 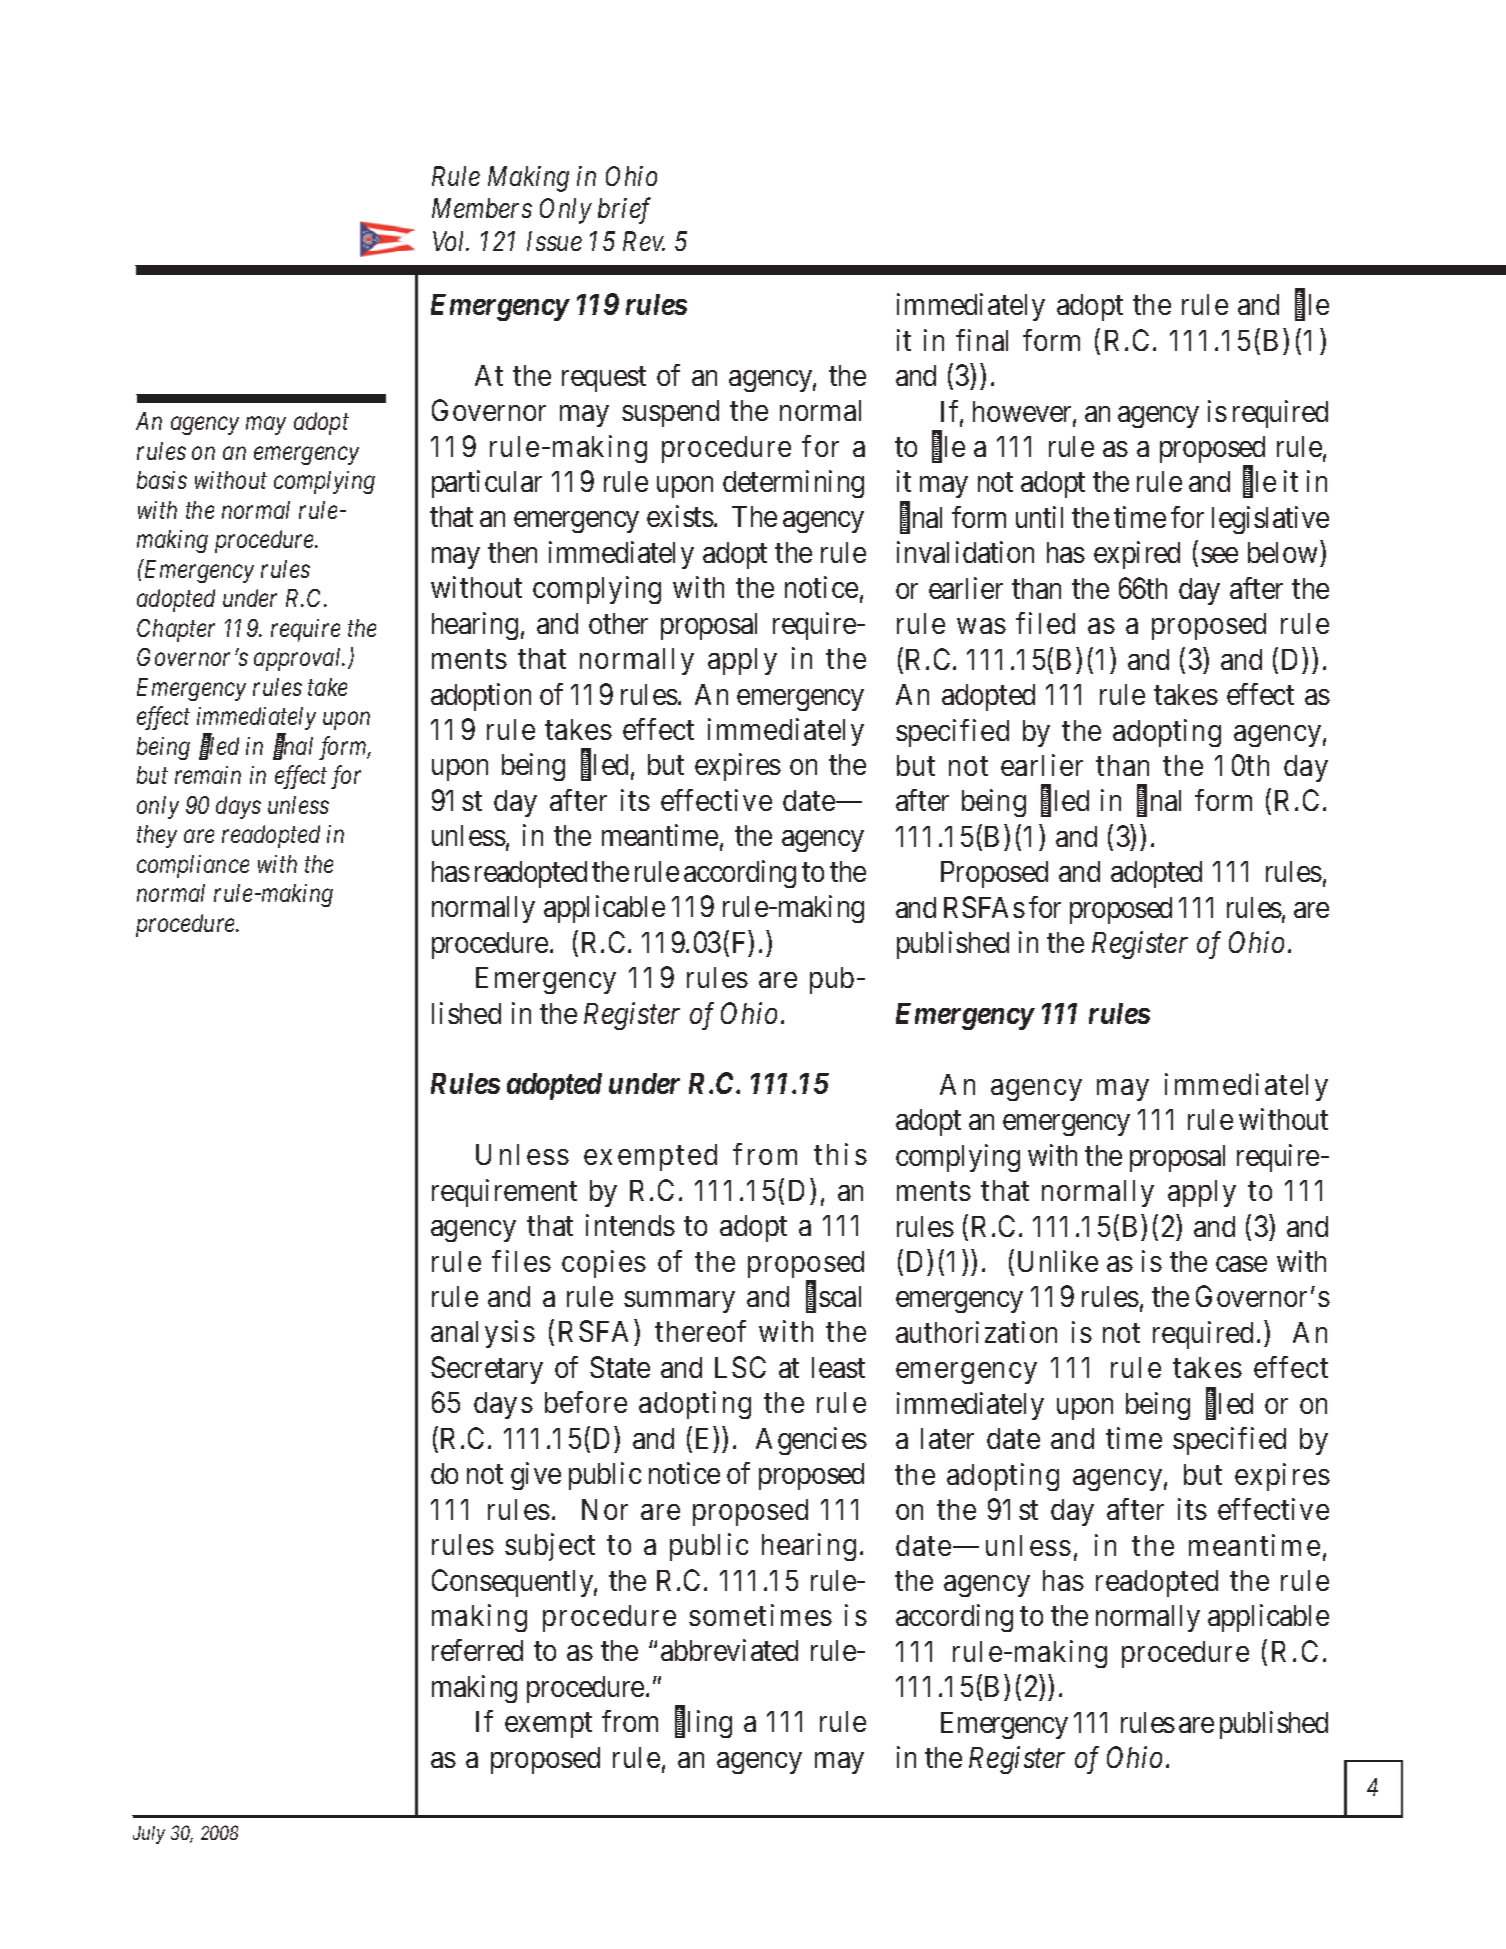 I want to click on July, so click(x=149, y=1835).
